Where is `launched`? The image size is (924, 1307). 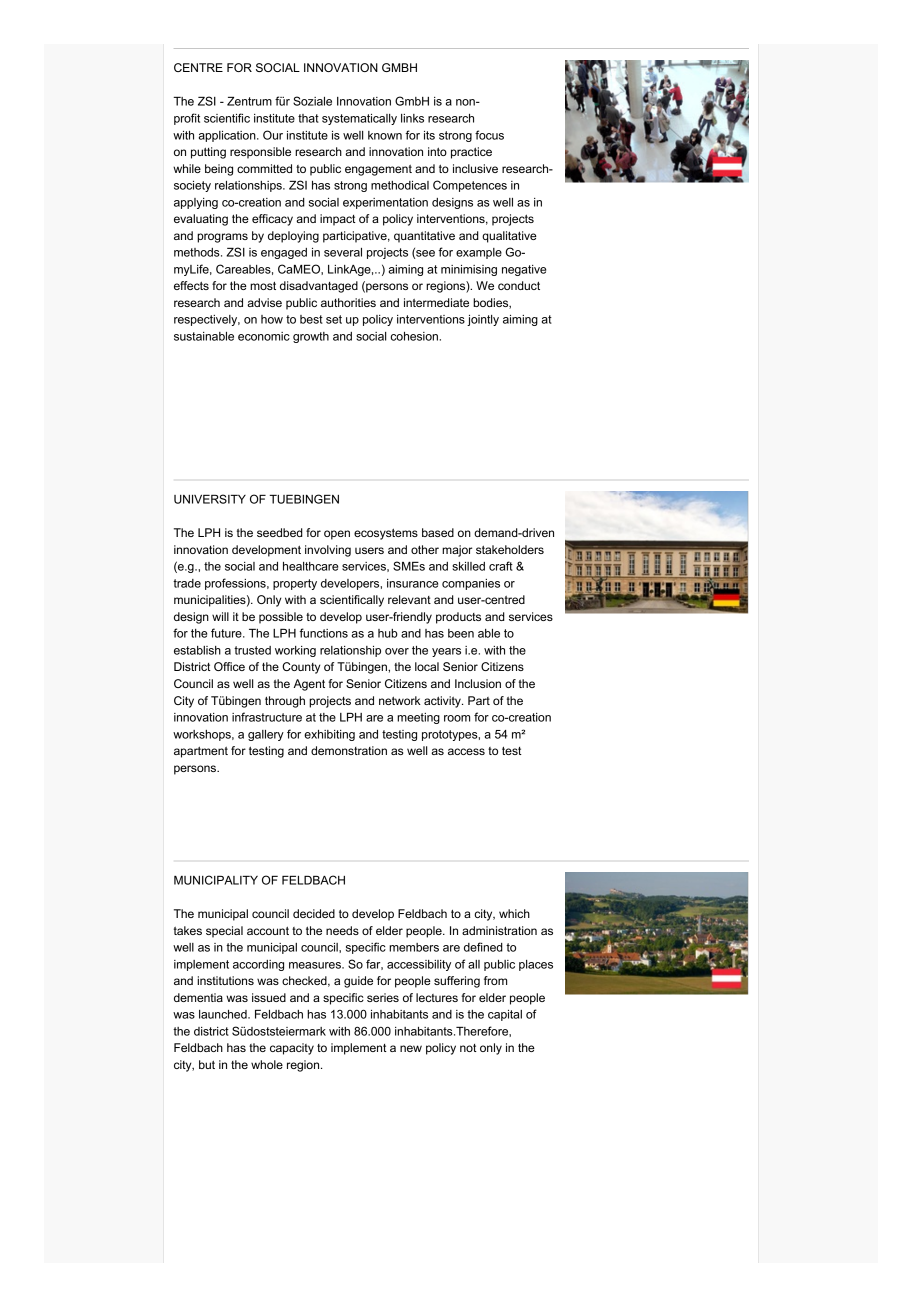 launched is located at coordinates (224, 1014).
